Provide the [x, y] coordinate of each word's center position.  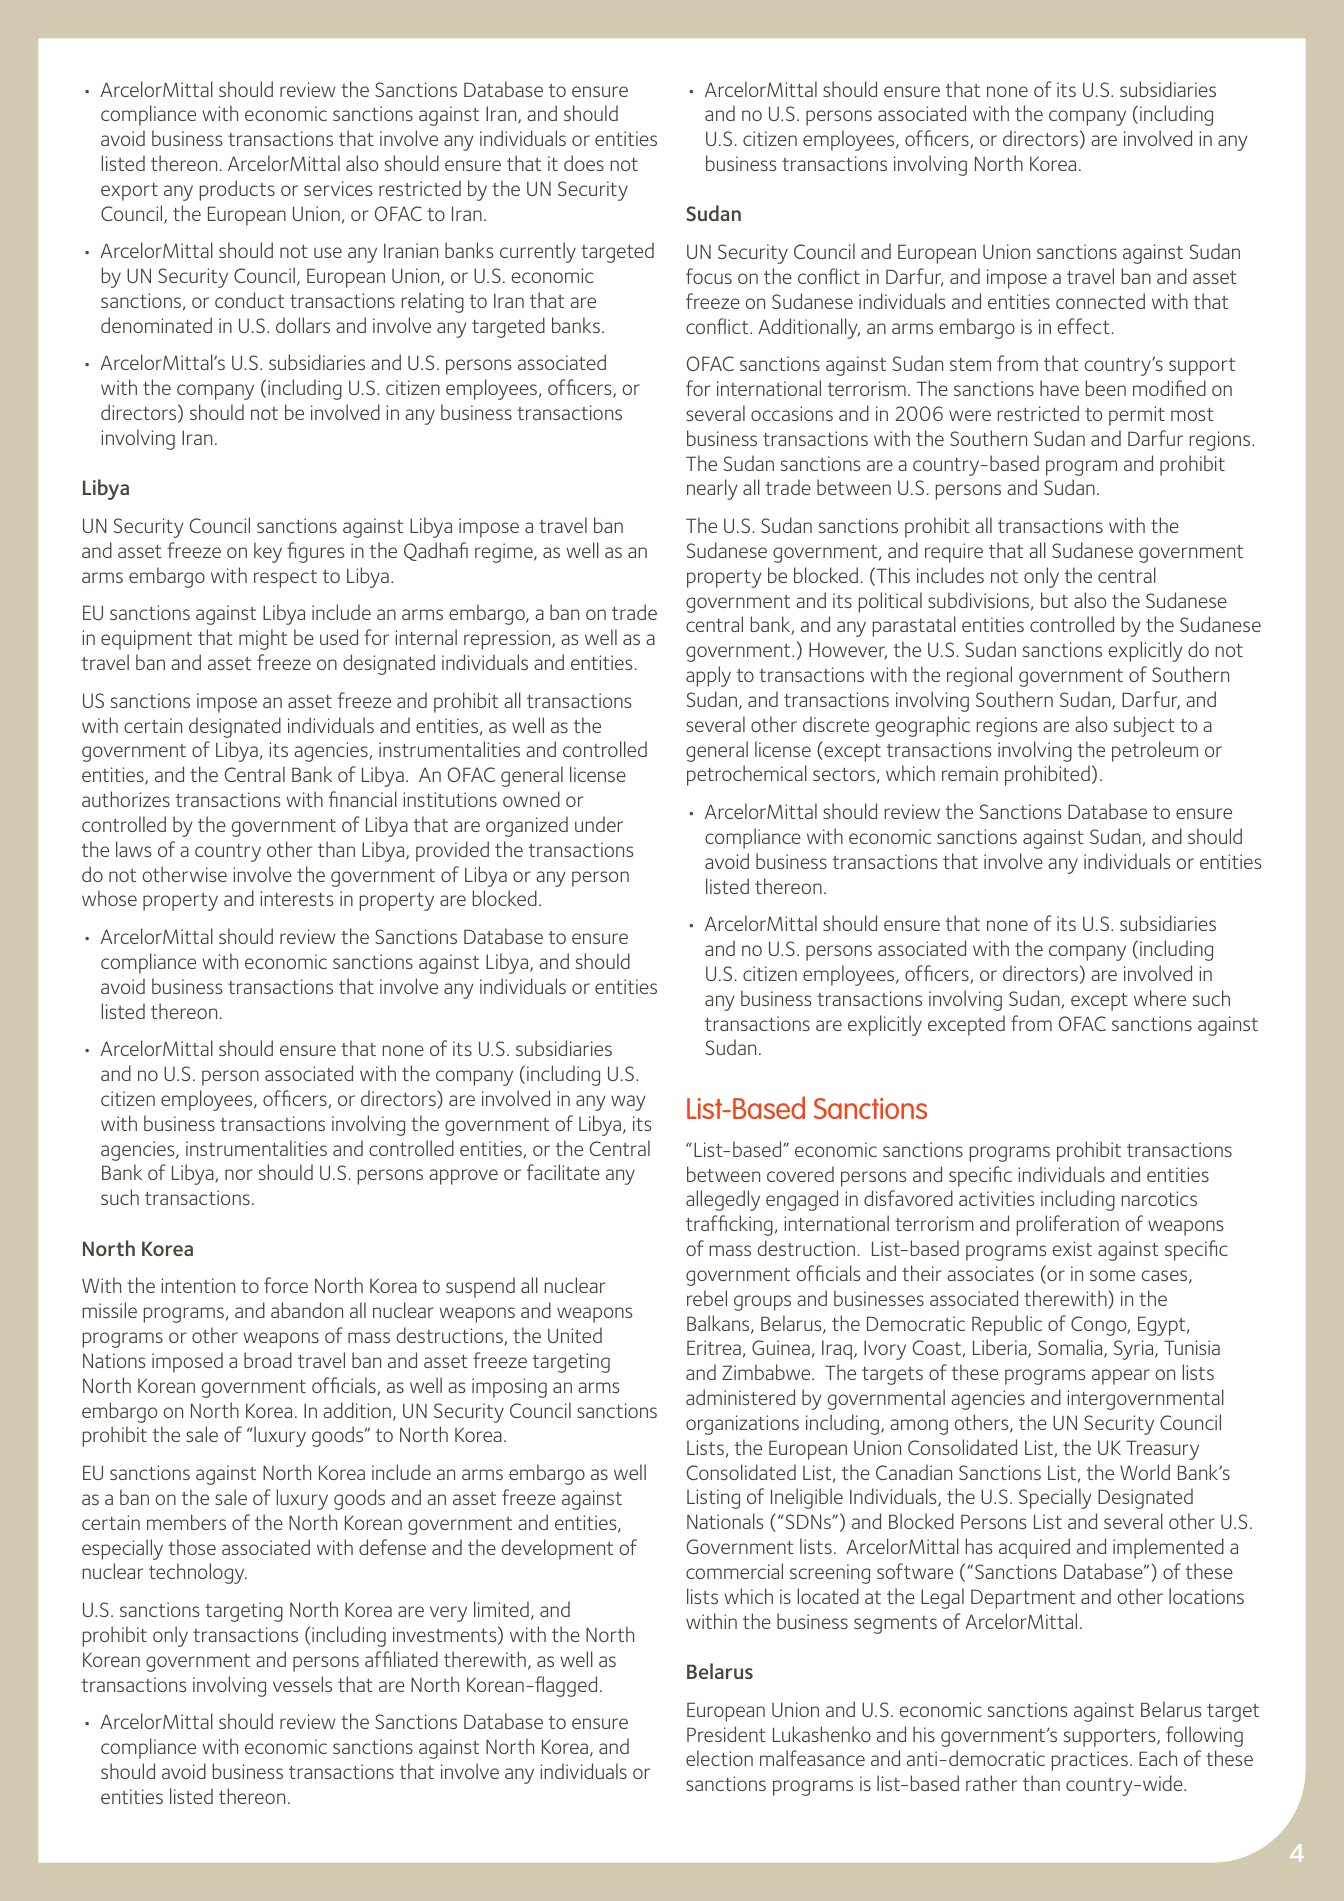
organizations [742, 1425]
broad [268, 1360]
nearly [712, 489]
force [286, 1285]
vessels [302, 1684]
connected [1100, 301]
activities [997, 1198]
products [237, 190]
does [584, 163]
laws [134, 849]
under [599, 824]
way [628, 1103]
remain [970, 773]
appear [1121, 1377]
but [1054, 600]
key [268, 552]
